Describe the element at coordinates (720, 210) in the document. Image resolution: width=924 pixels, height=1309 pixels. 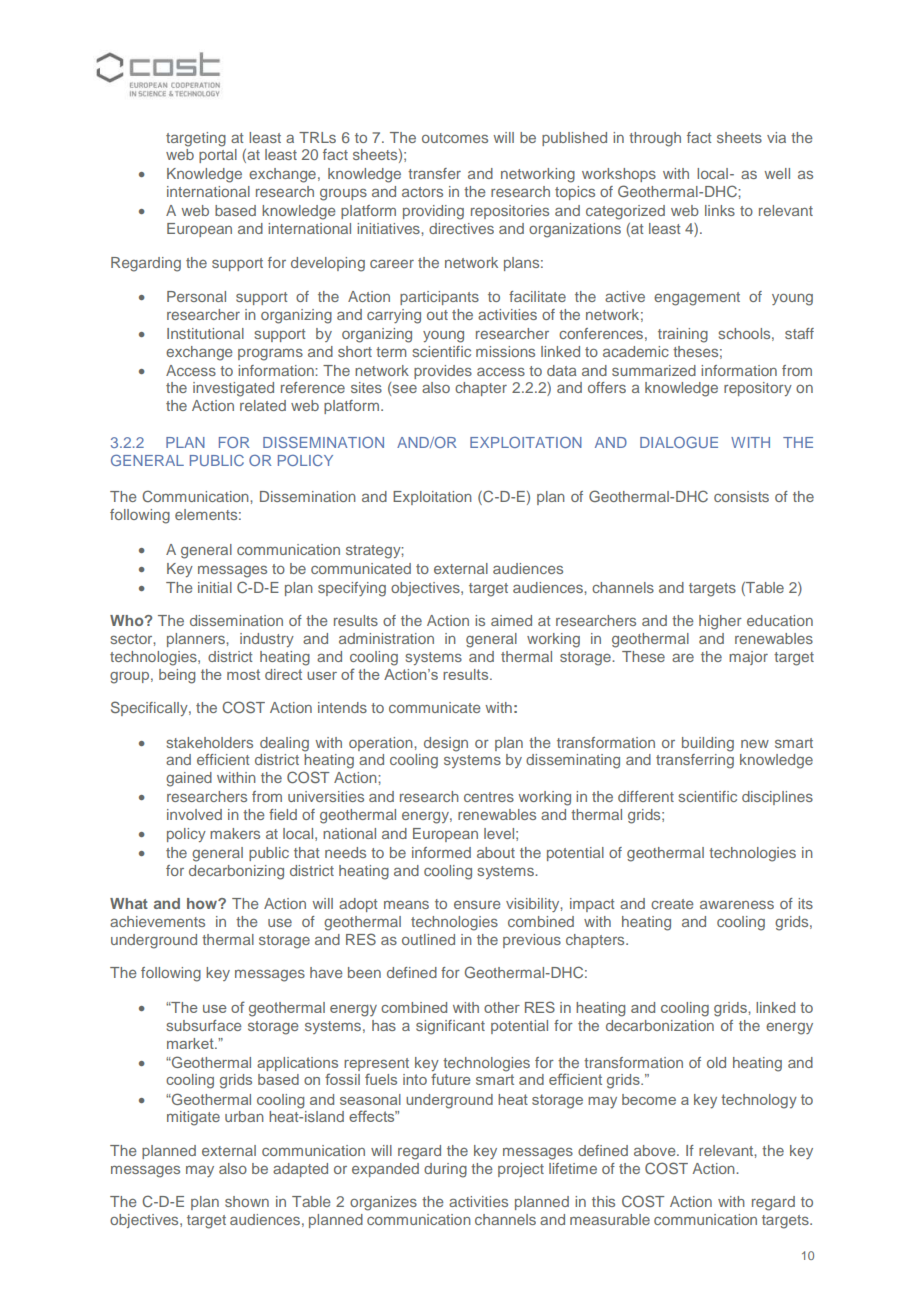
I see `links` at that location.
